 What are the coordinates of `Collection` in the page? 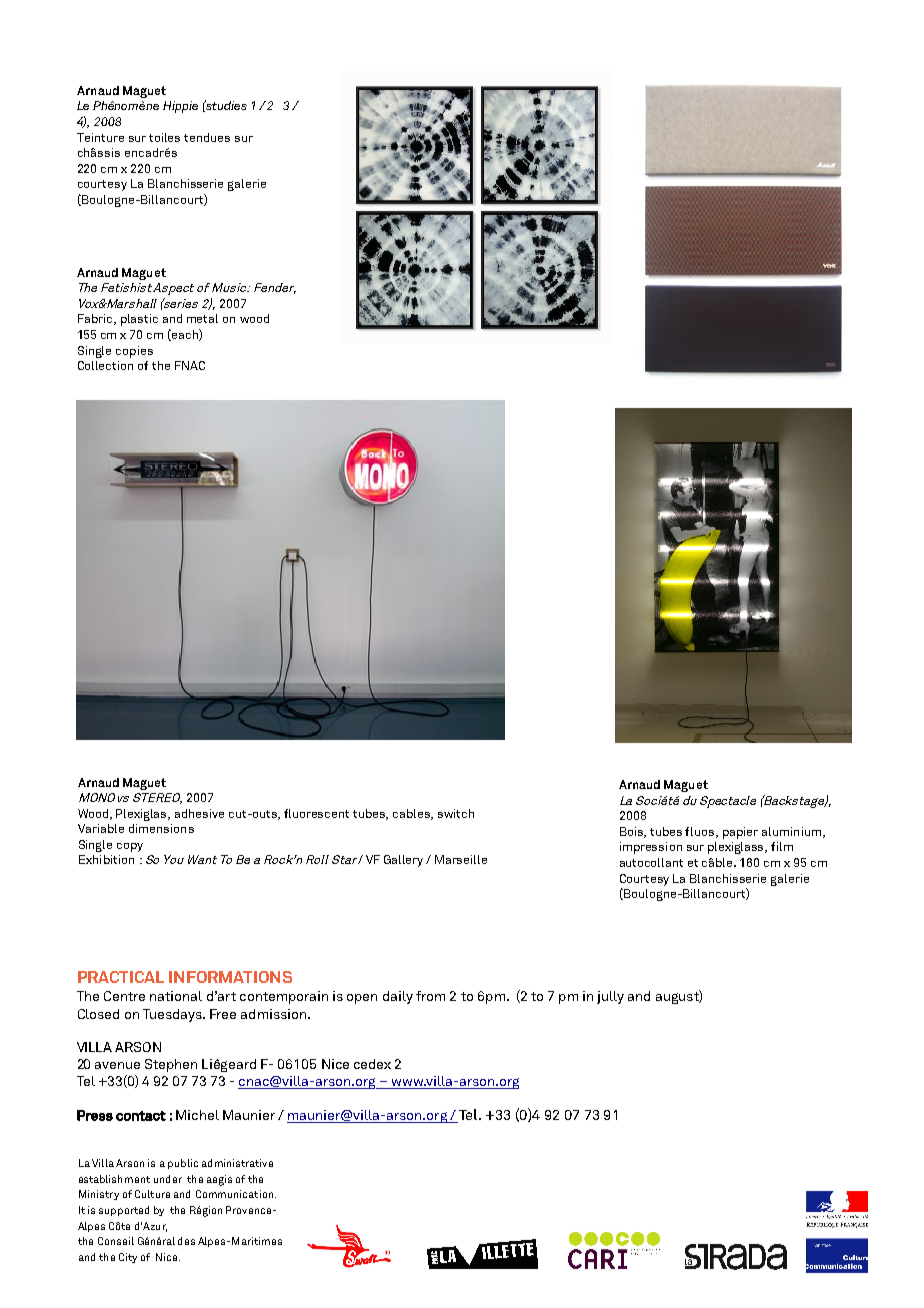 It's located at (105, 365).
